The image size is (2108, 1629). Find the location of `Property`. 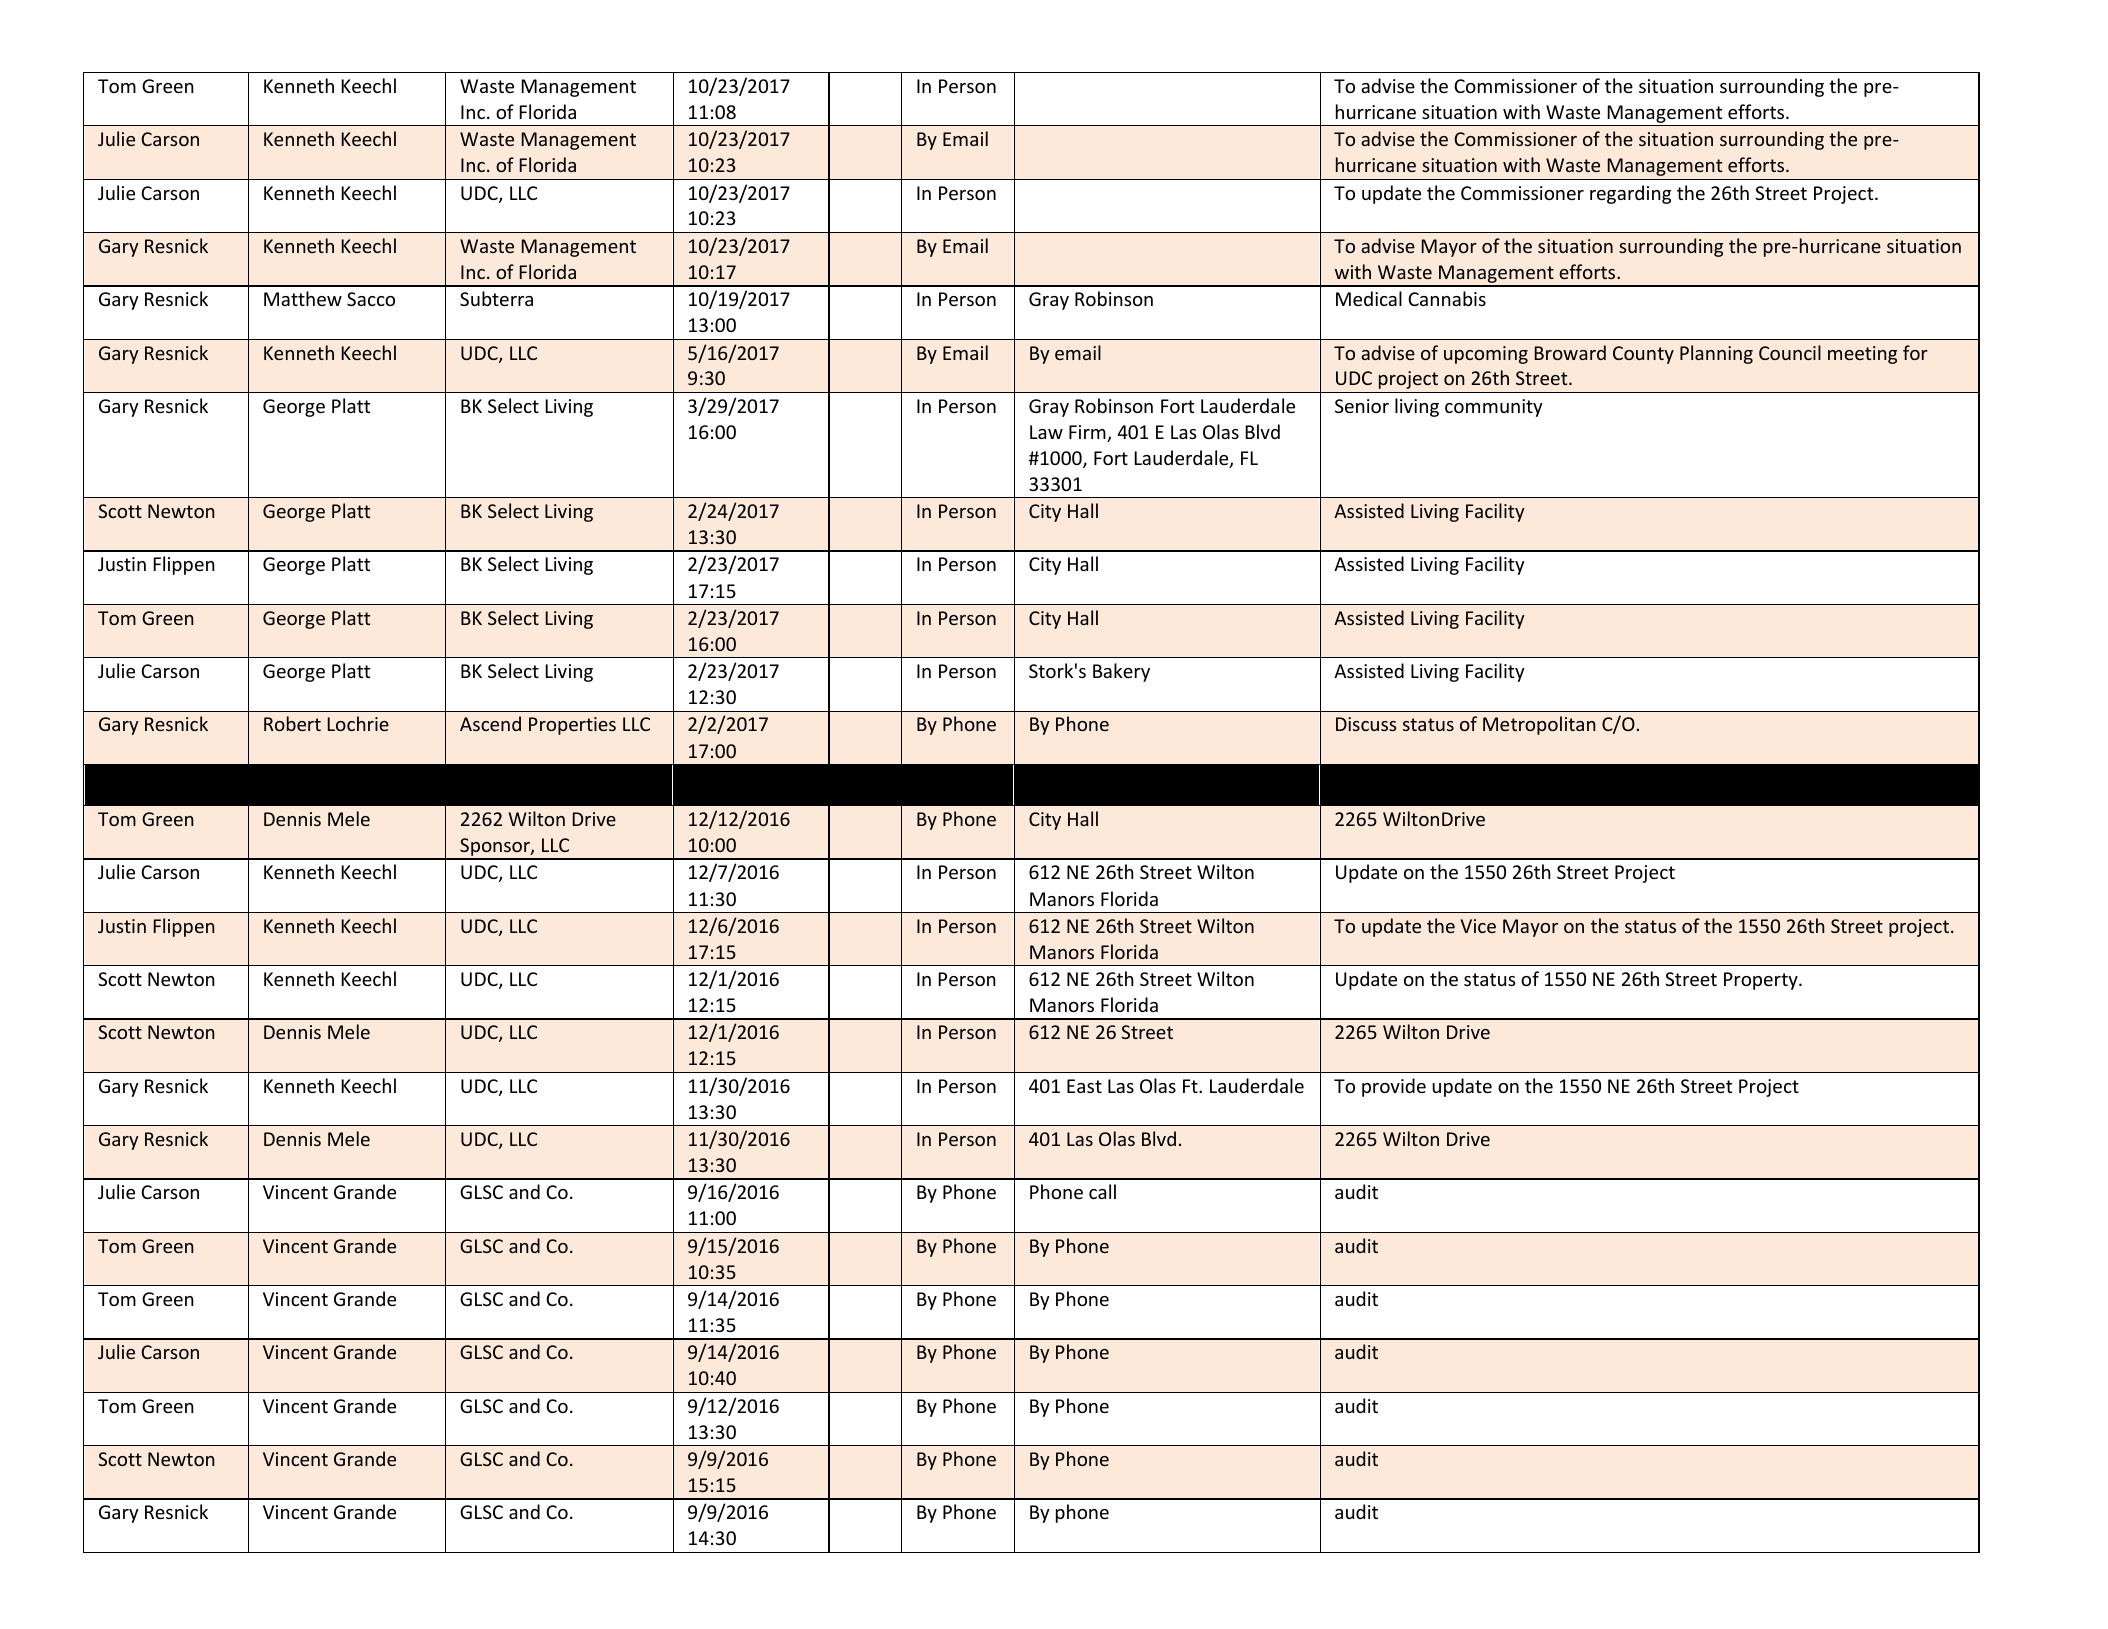

Property is located at coordinates (1762, 981).
